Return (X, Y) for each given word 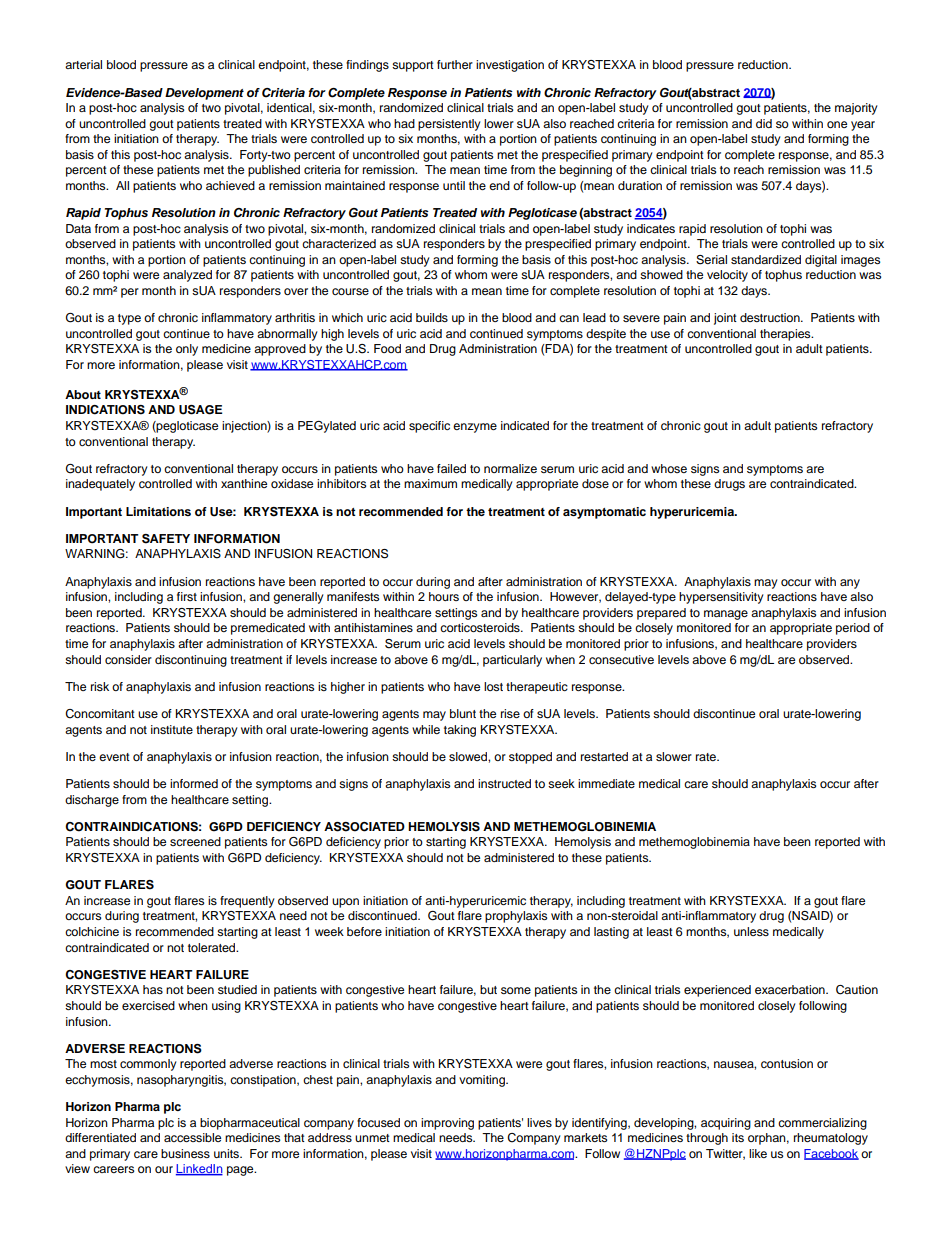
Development (204, 94)
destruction (771, 317)
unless (751, 931)
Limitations (158, 511)
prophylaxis (516, 917)
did (764, 123)
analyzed (187, 276)
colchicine (92, 931)
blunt (463, 713)
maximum (430, 483)
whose (669, 468)
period (853, 629)
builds (432, 317)
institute (172, 729)
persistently (449, 125)
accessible (192, 1137)
